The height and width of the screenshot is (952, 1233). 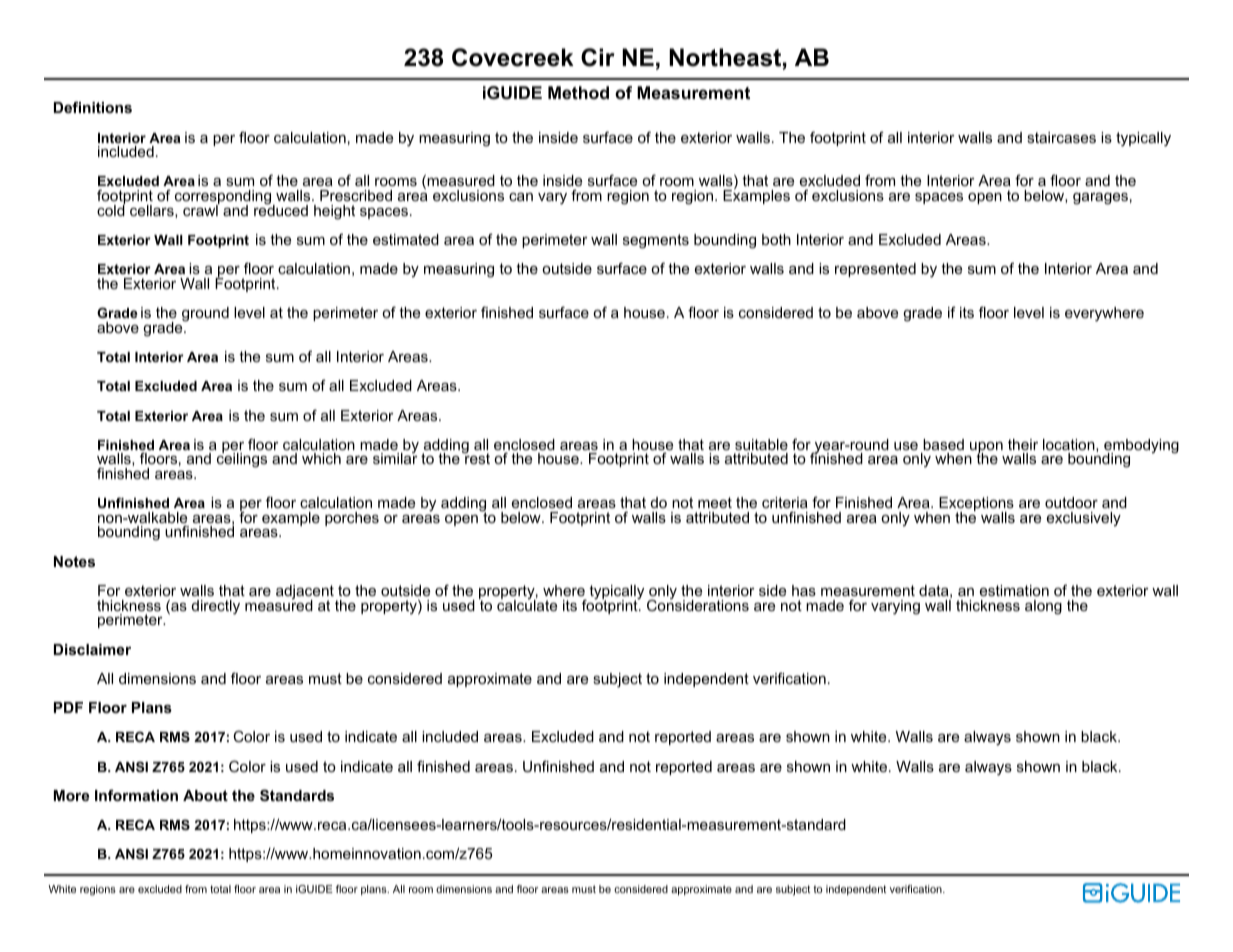 What do you see at coordinates (205, 795) in the screenshot?
I see `About` at bounding box center [205, 795].
